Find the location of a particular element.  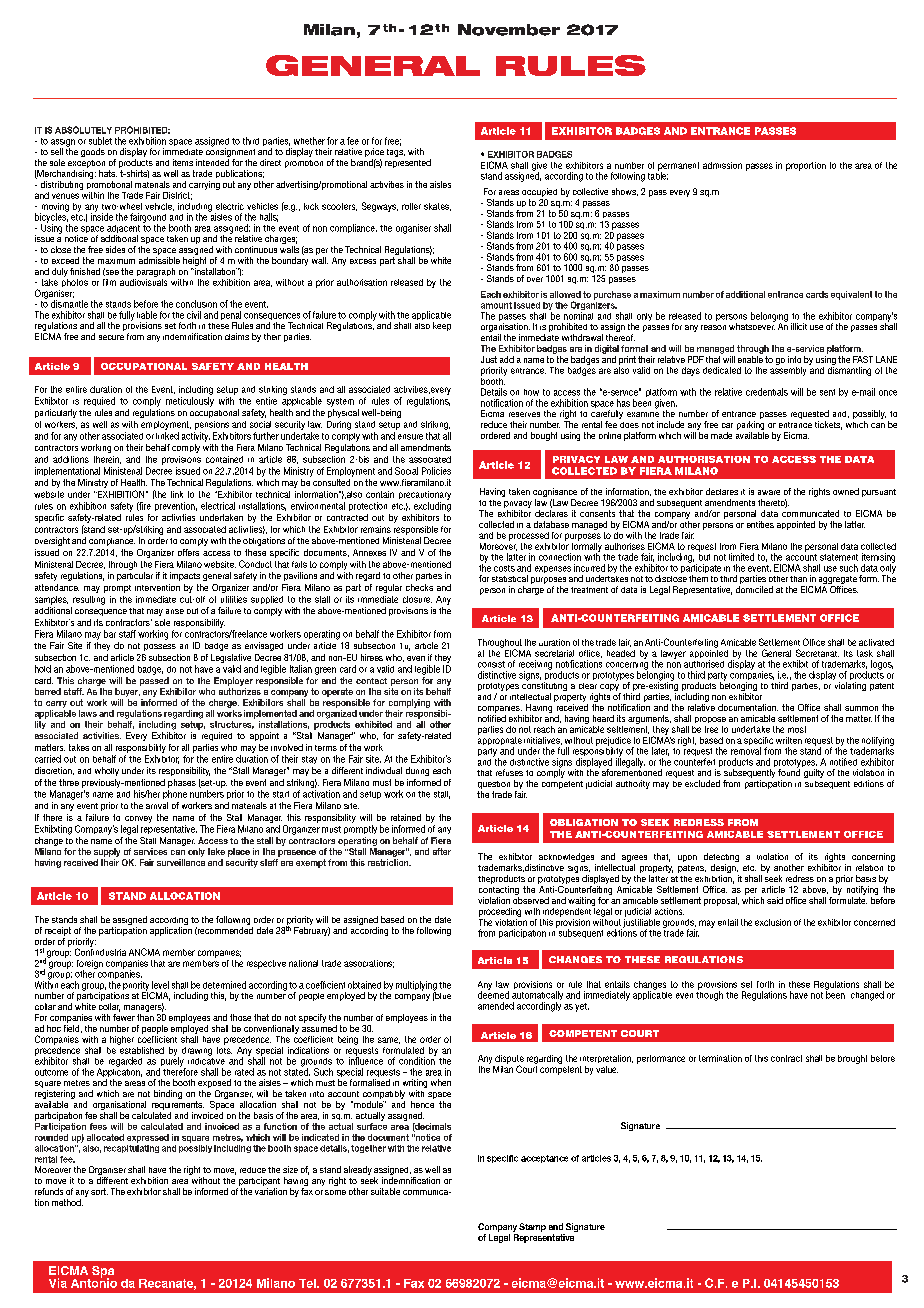

brought is located at coordinates (852, 1059).
